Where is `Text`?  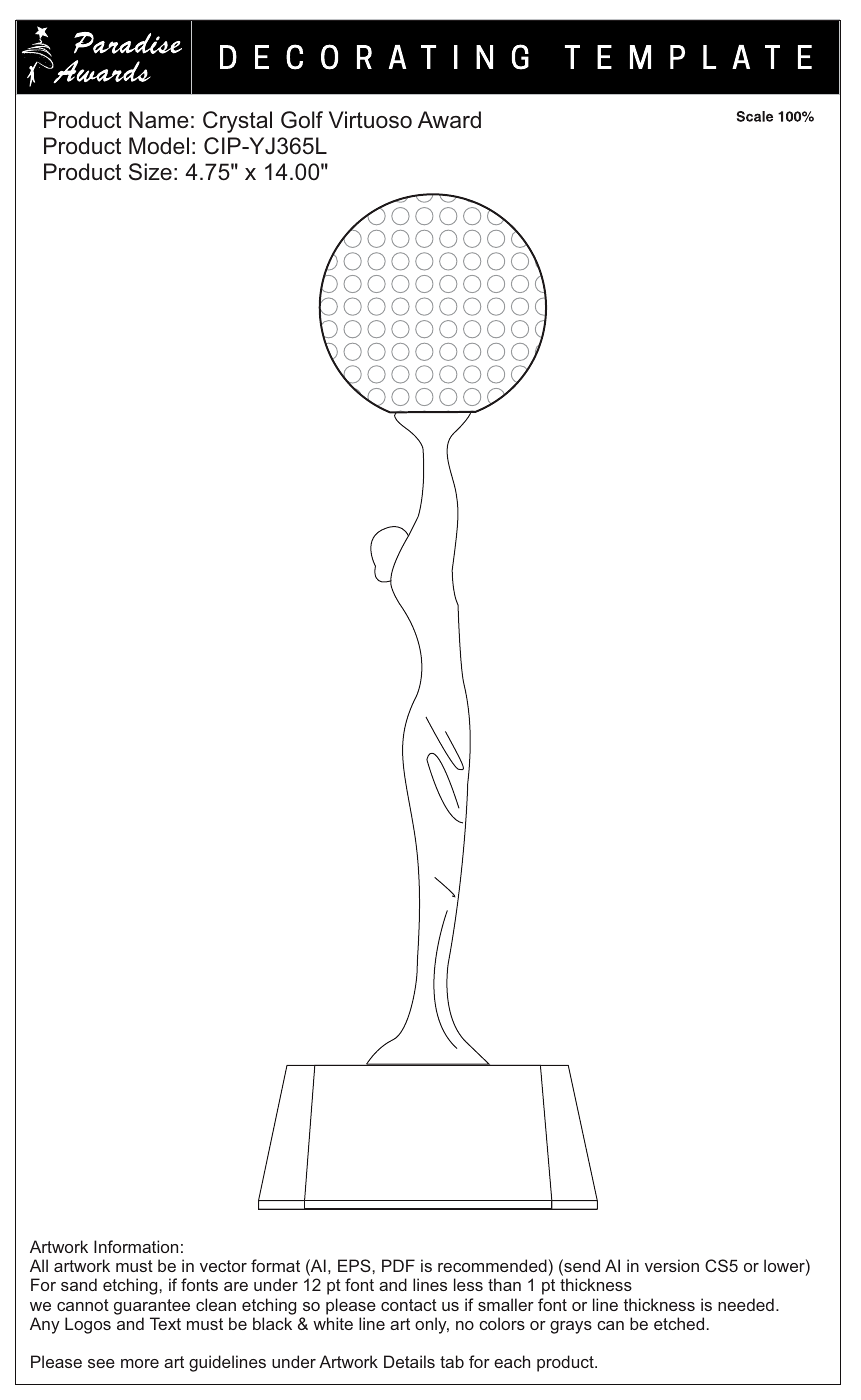
Text is located at coordinates (165, 1323).
